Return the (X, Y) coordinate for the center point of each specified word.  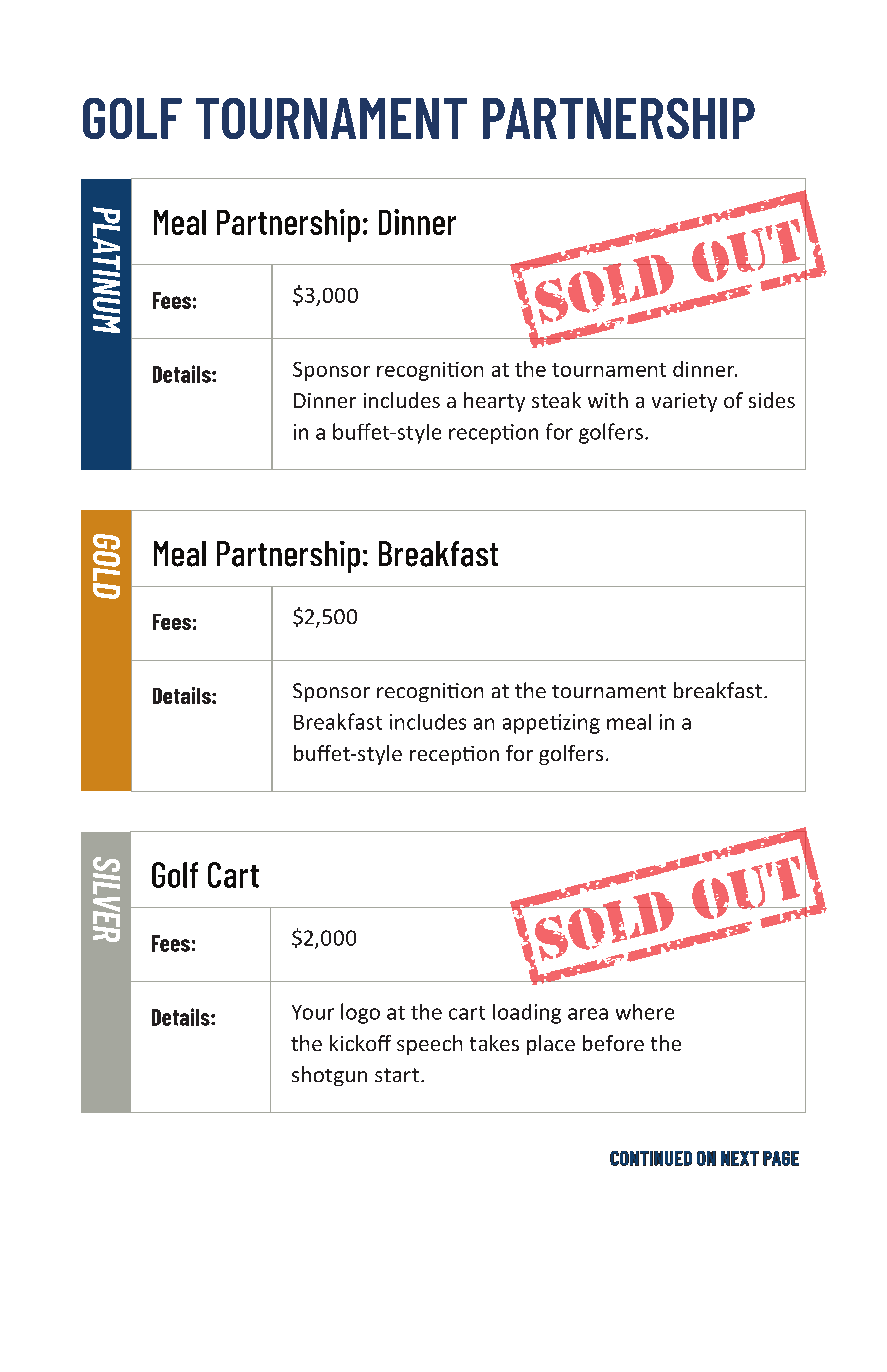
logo (360, 1013)
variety (684, 402)
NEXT (740, 1158)
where (645, 1012)
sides (772, 400)
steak (556, 400)
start (397, 1075)
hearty (494, 402)
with (608, 400)
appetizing (551, 724)
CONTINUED (651, 1158)
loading (527, 1014)
